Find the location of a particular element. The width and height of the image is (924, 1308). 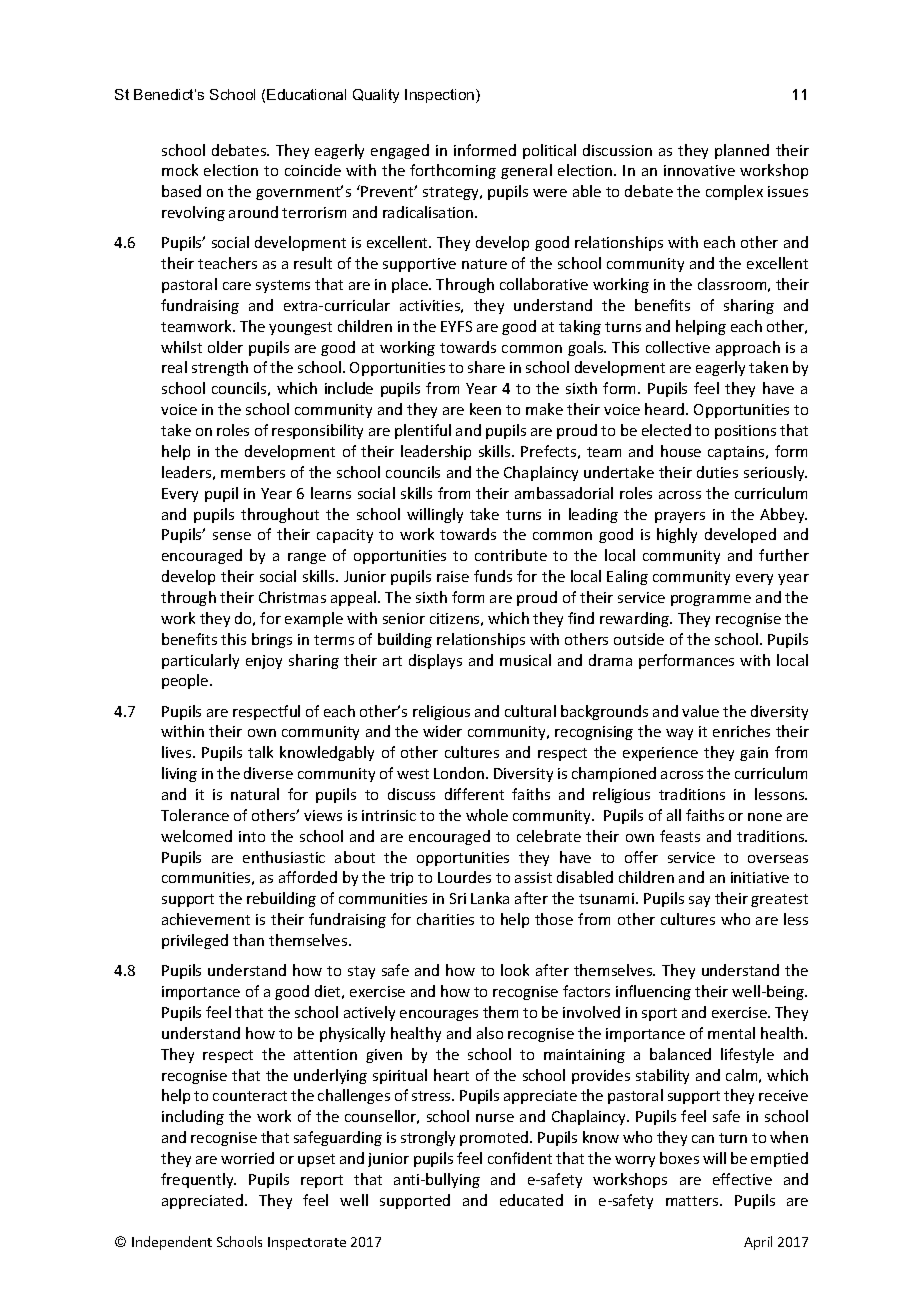

enjoy is located at coordinates (264, 662).
